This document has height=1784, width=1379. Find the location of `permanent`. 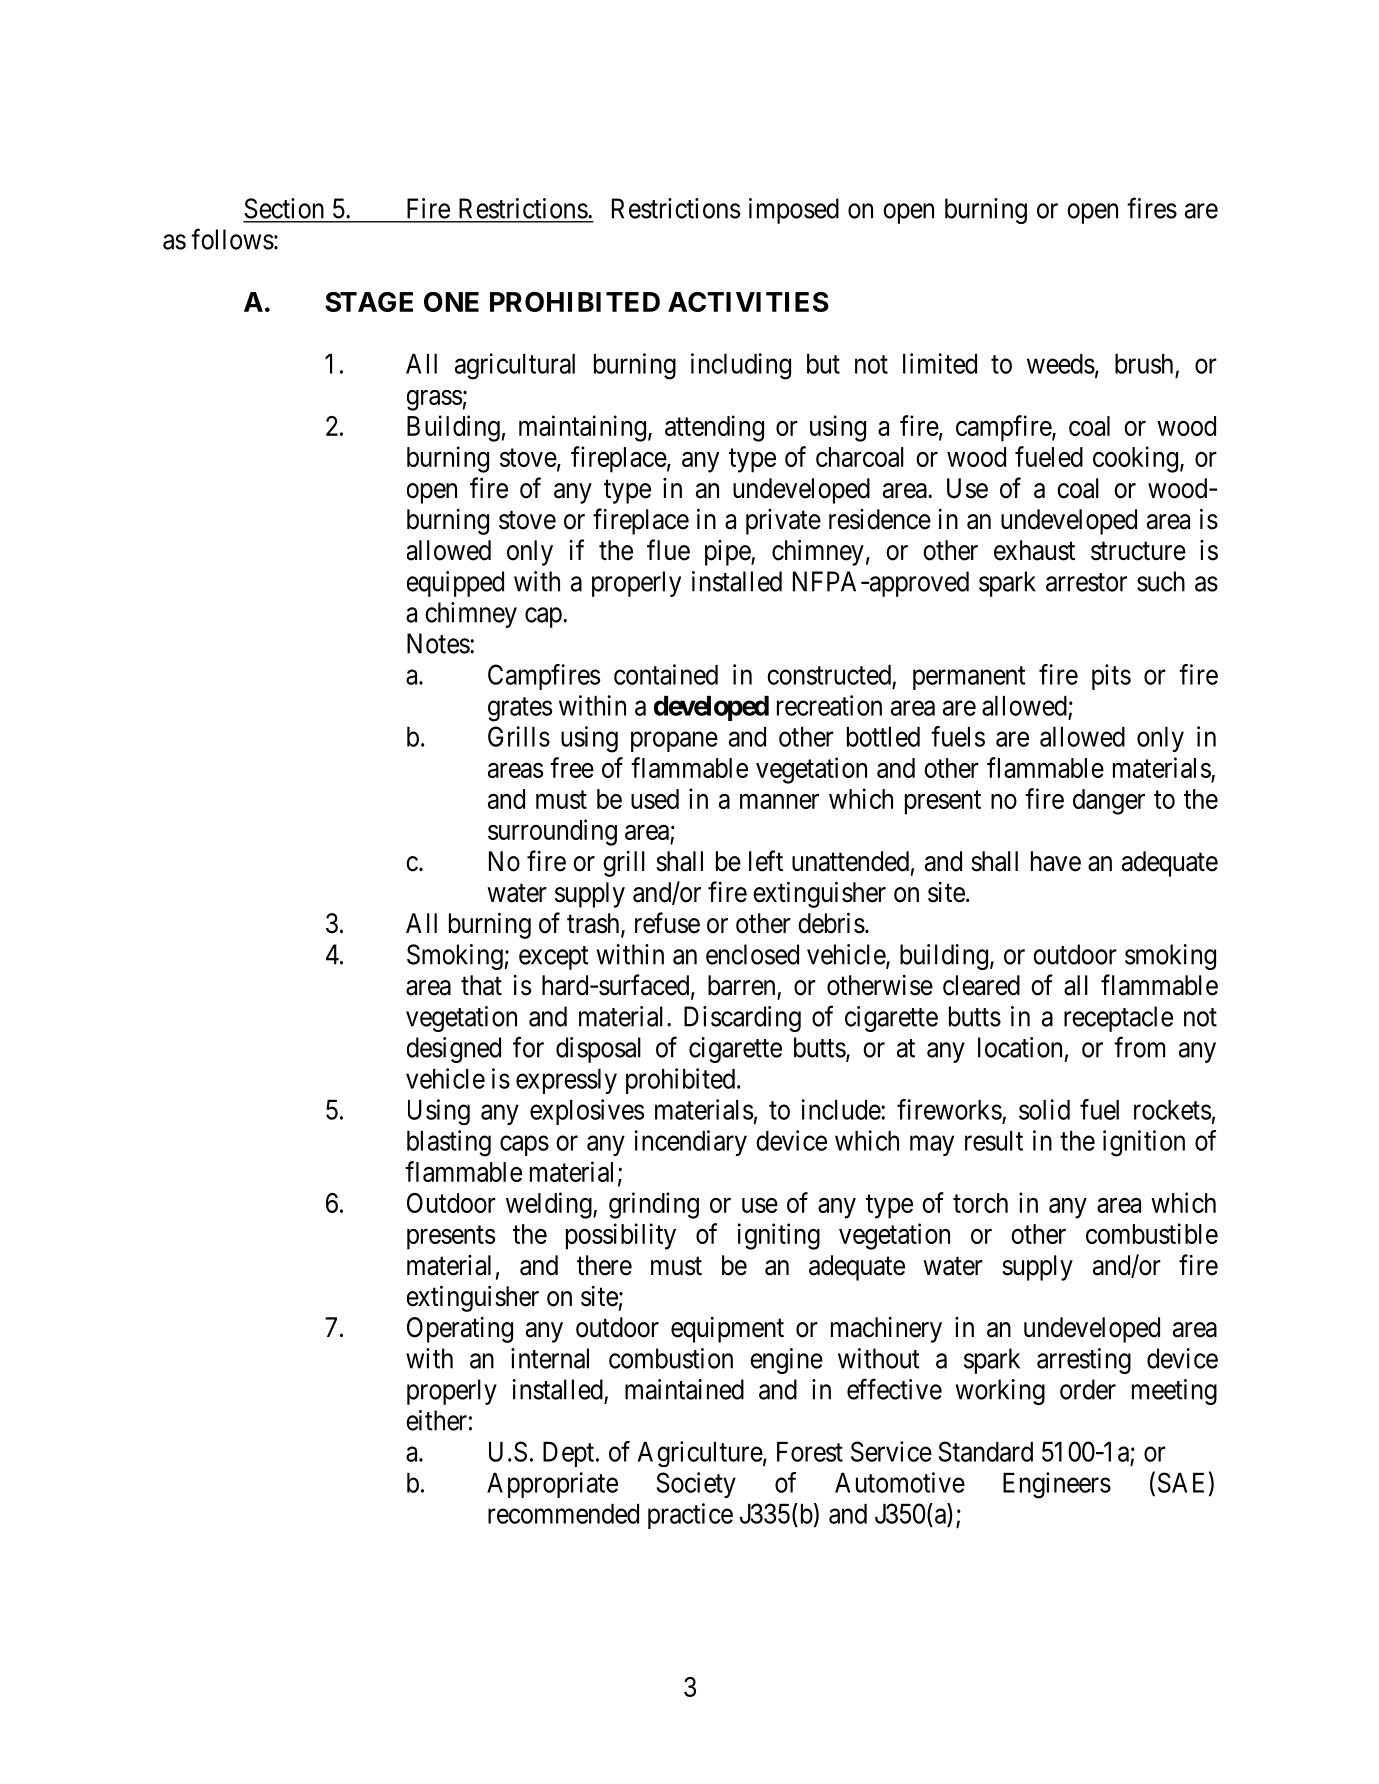

permanent is located at coordinates (969, 678).
